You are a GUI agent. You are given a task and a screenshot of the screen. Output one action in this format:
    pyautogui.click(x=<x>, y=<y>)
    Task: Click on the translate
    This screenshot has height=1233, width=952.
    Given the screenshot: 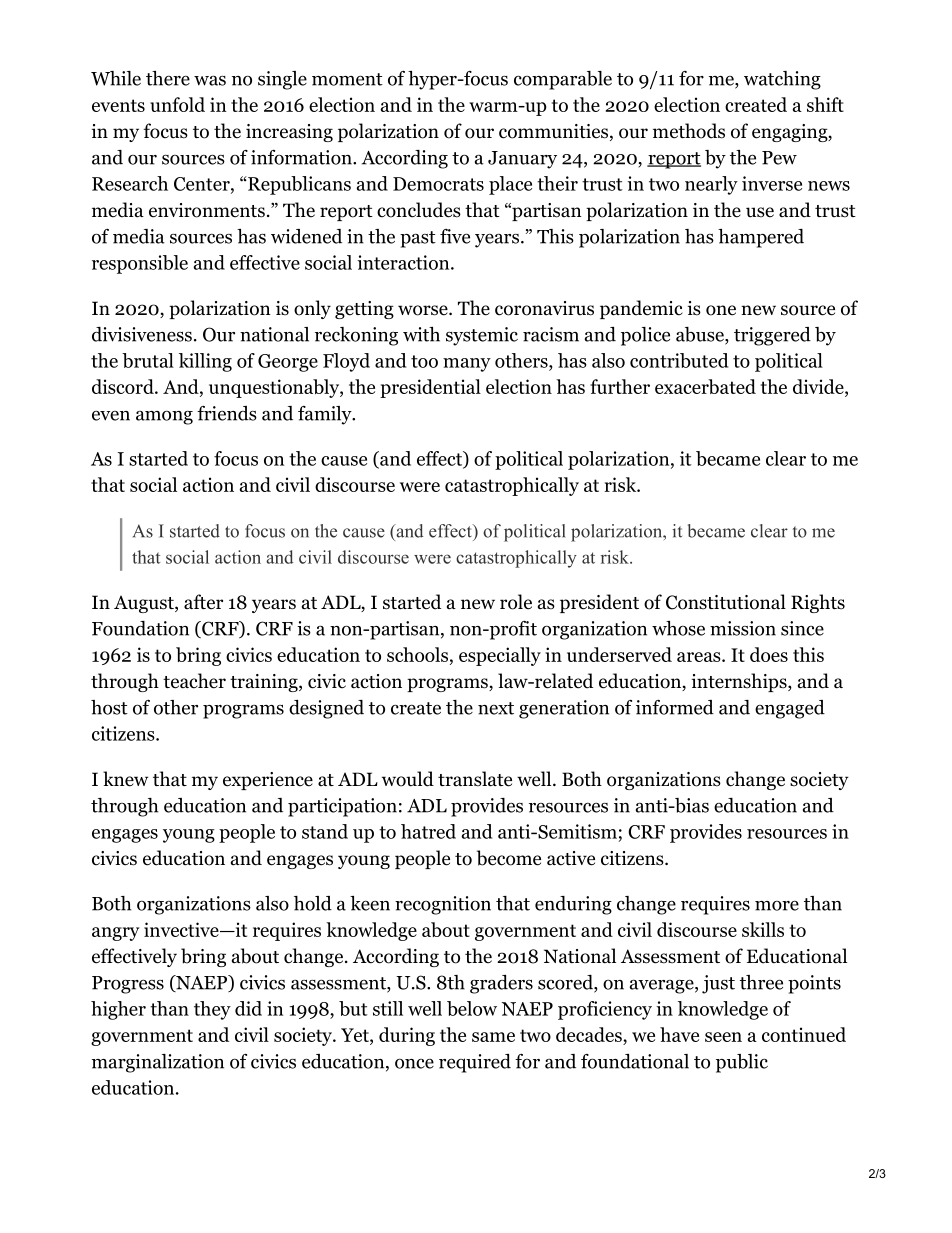 What is the action you would take?
    pyautogui.click(x=475, y=779)
